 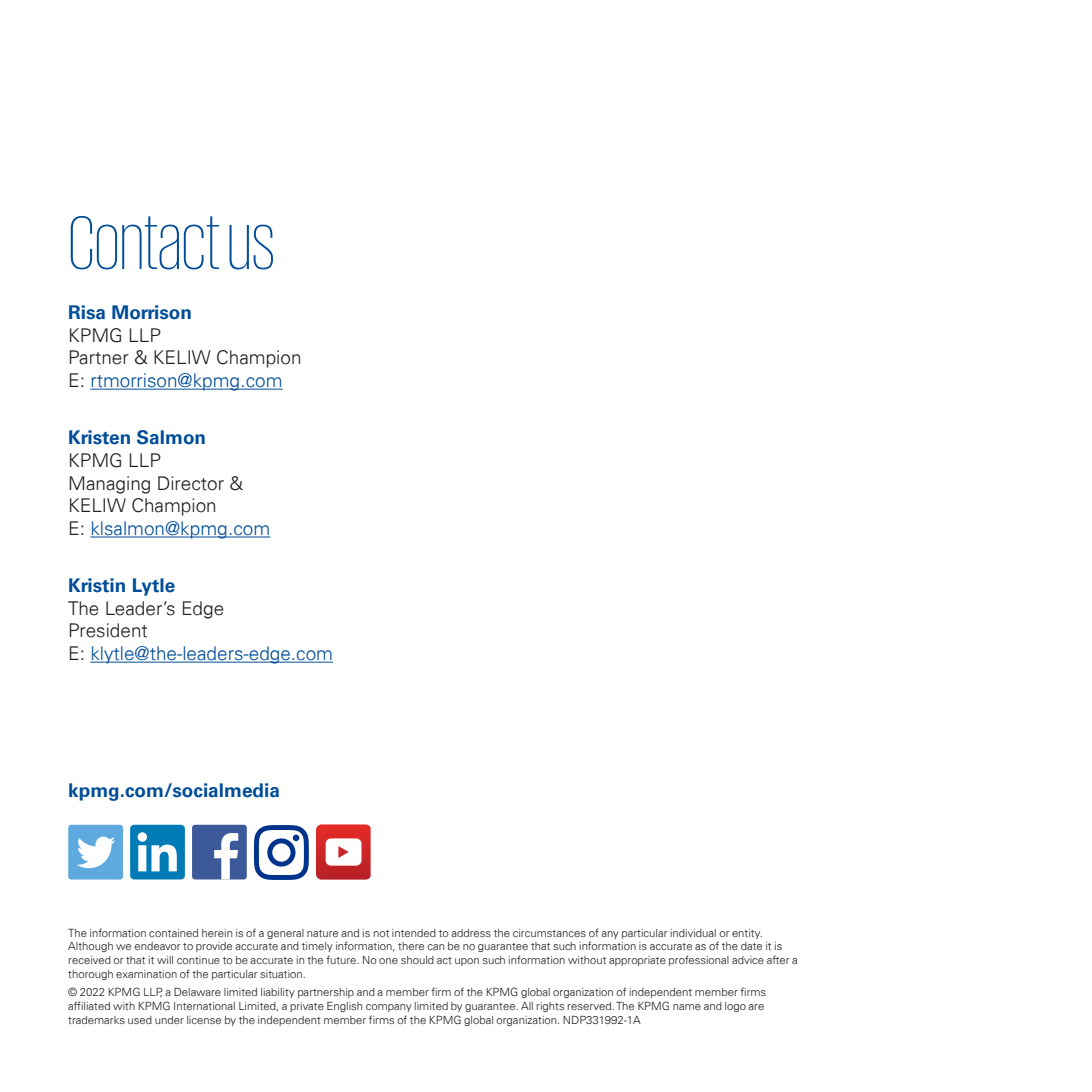 I want to click on Kristin, so click(x=97, y=585).
